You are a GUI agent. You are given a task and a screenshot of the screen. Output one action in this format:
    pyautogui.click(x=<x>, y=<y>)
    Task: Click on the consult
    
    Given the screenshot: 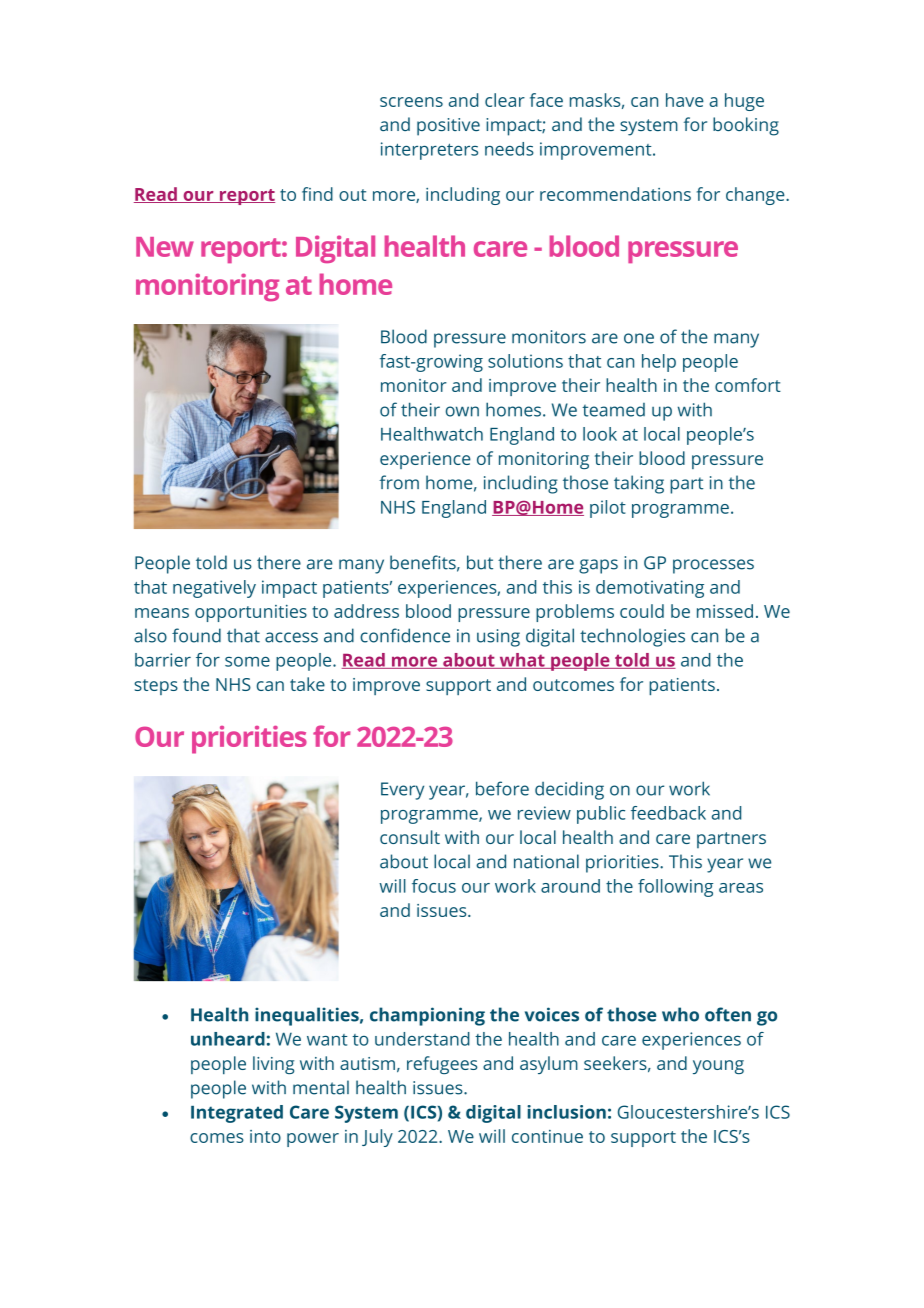 What is the action you would take?
    pyautogui.click(x=410, y=837)
